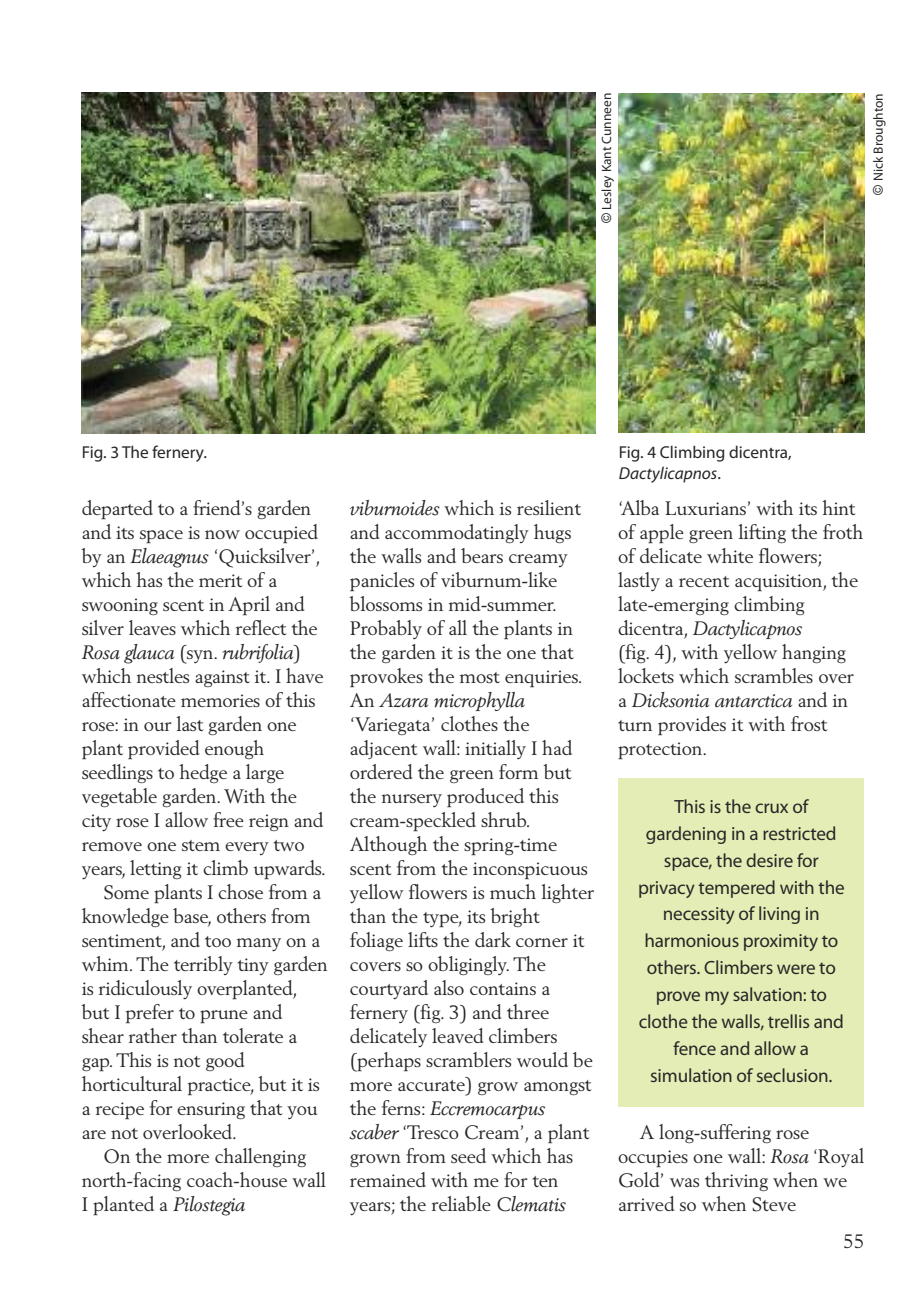 The image size is (924, 1305). Describe the element at coordinates (449, 987) in the screenshot. I see `also` at that location.
